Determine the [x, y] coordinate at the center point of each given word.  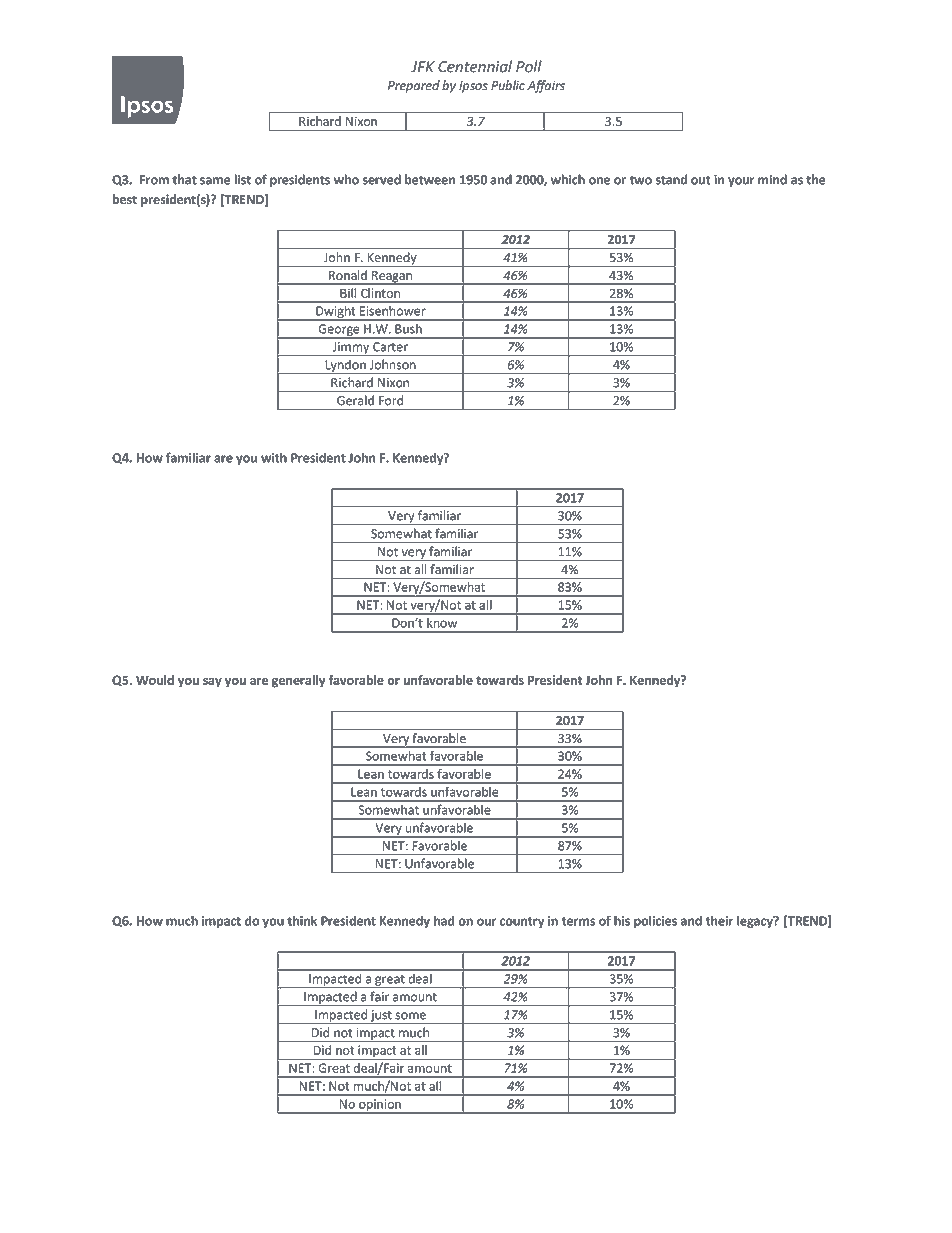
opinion [380, 1106]
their [719, 920]
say [212, 683]
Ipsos [473, 87]
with [274, 457]
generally [299, 681]
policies [655, 921]
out [701, 180]
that [184, 179]
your [741, 182]
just [381, 1017]
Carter [390, 347]
